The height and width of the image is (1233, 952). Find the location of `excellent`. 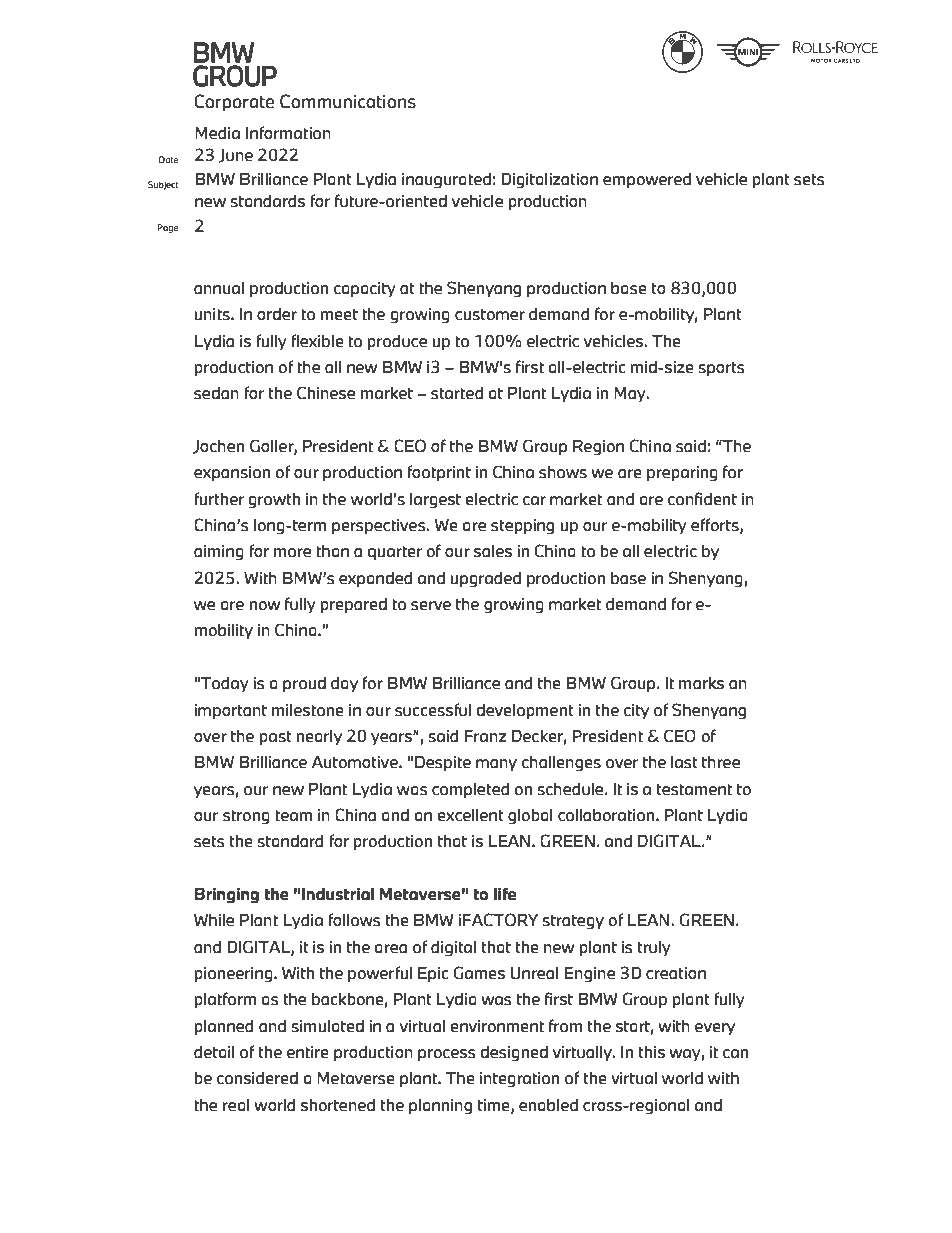

excellent is located at coordinates (470, 815).
